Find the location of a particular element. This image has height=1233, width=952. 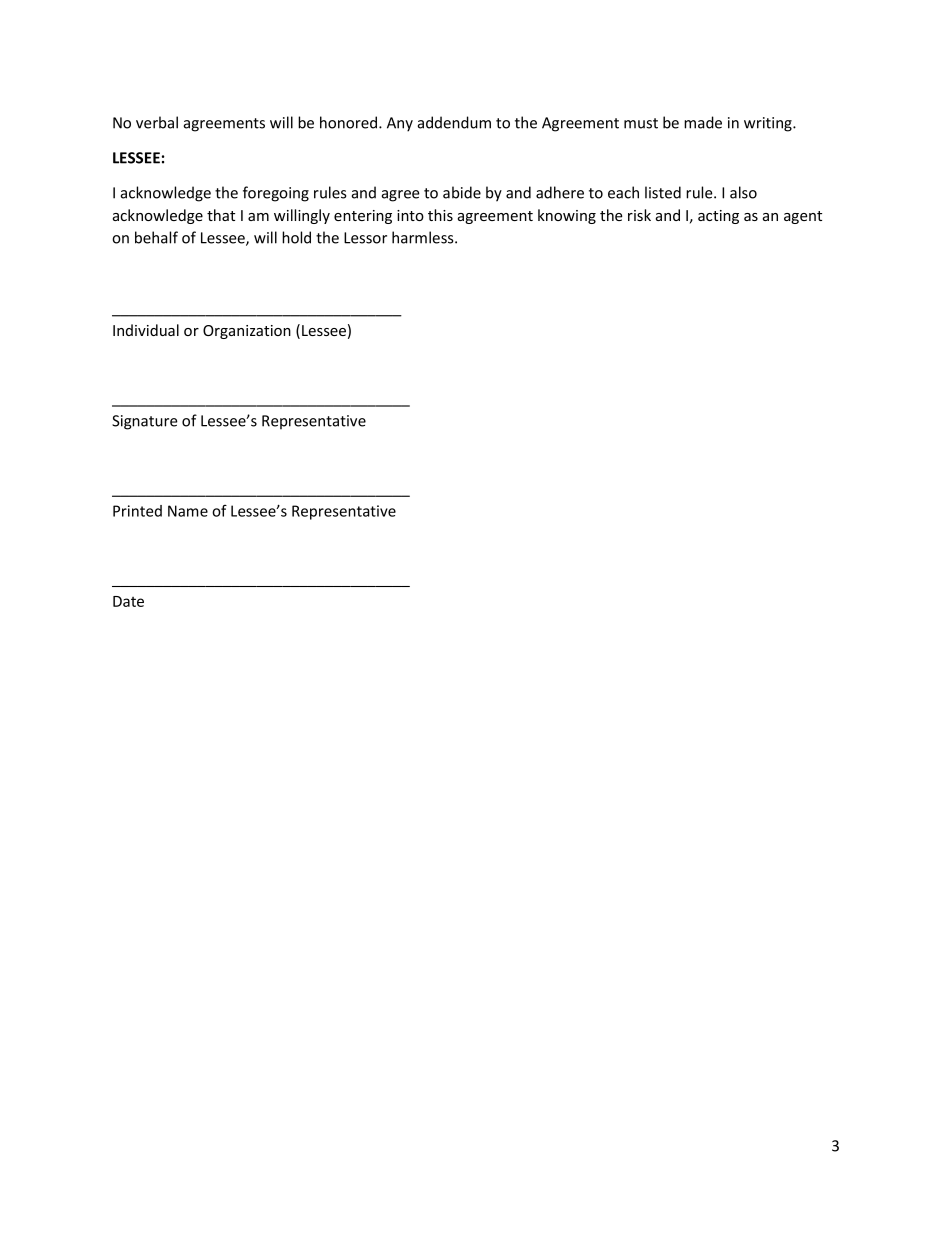

addendum is located at coordinates (454, 122).
